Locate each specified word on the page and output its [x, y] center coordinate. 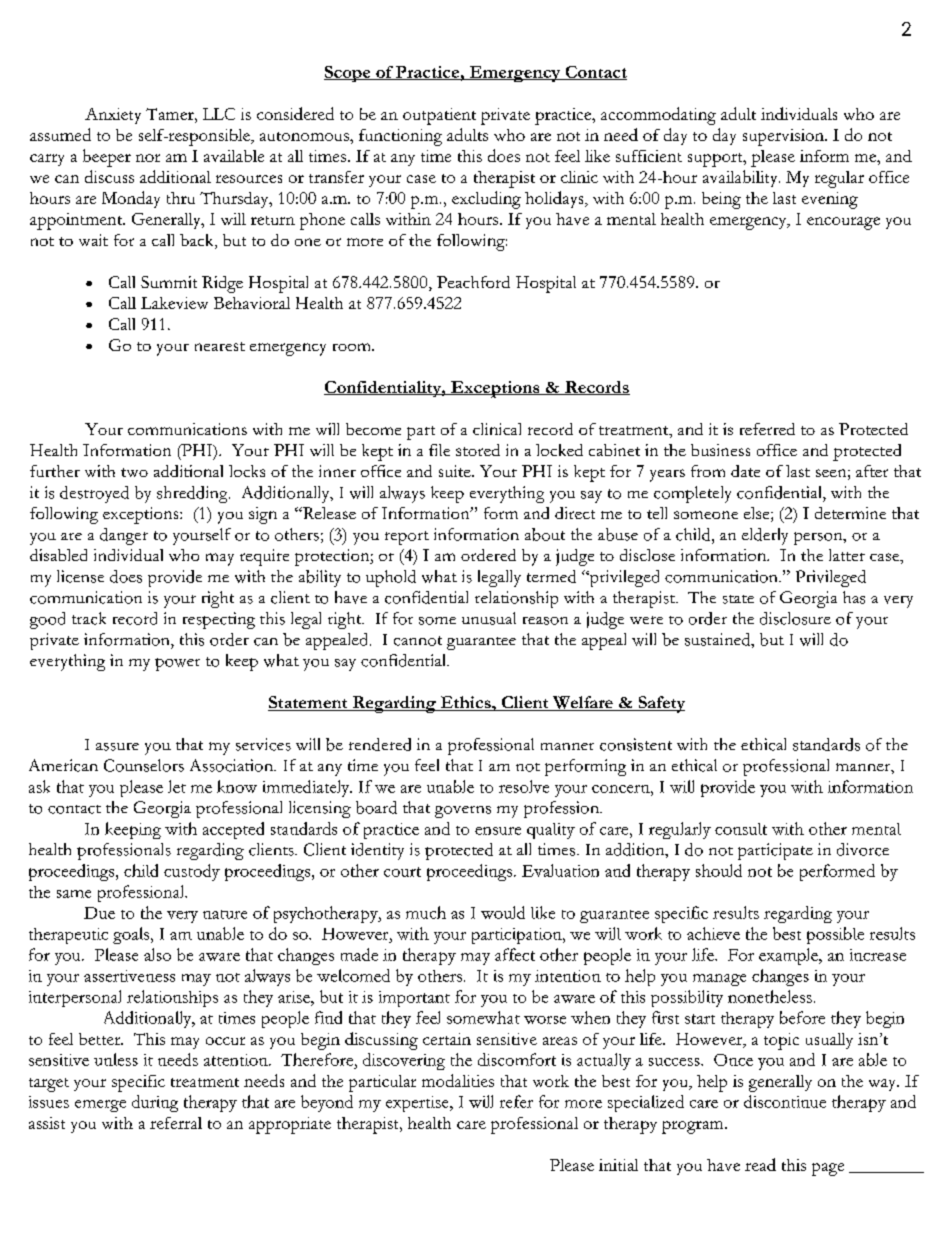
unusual [489, 618]
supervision [784, 137]
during [155, 1103]
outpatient [439, 116]
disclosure [795, 618]
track [89, 618]
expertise [418, 1104]
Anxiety [113, 116]
